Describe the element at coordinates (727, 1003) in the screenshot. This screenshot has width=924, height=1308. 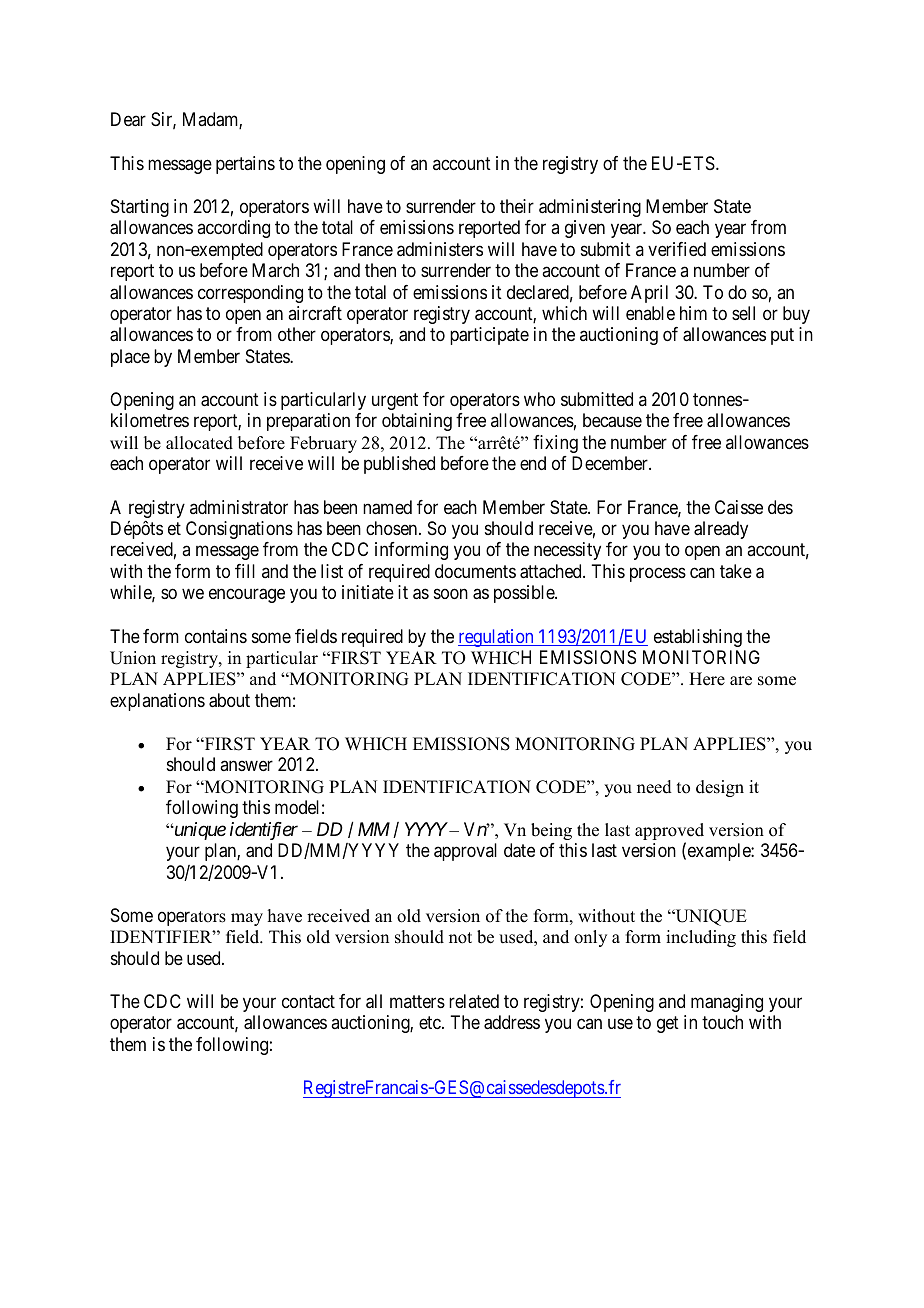
I see `managing` at that location.
